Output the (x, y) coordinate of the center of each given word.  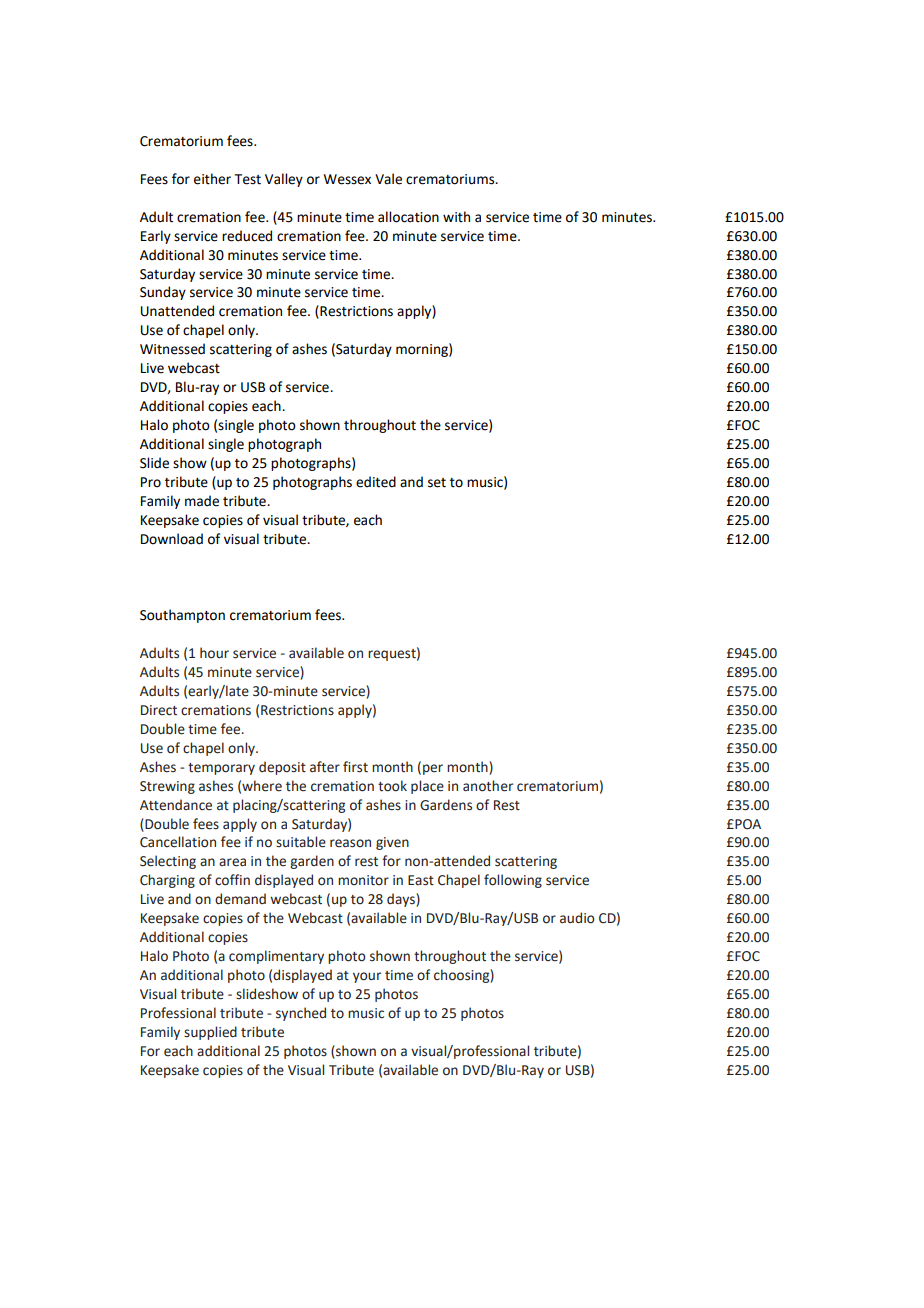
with (456, 217)
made (202, 501)
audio (577, 918)
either (212, 179)
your (367, 977)
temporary (221, 769)
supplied (210, 1033)
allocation (408, 217)
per (433, 769)
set (437, 483)
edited (376, 482)
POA (747, 824)
